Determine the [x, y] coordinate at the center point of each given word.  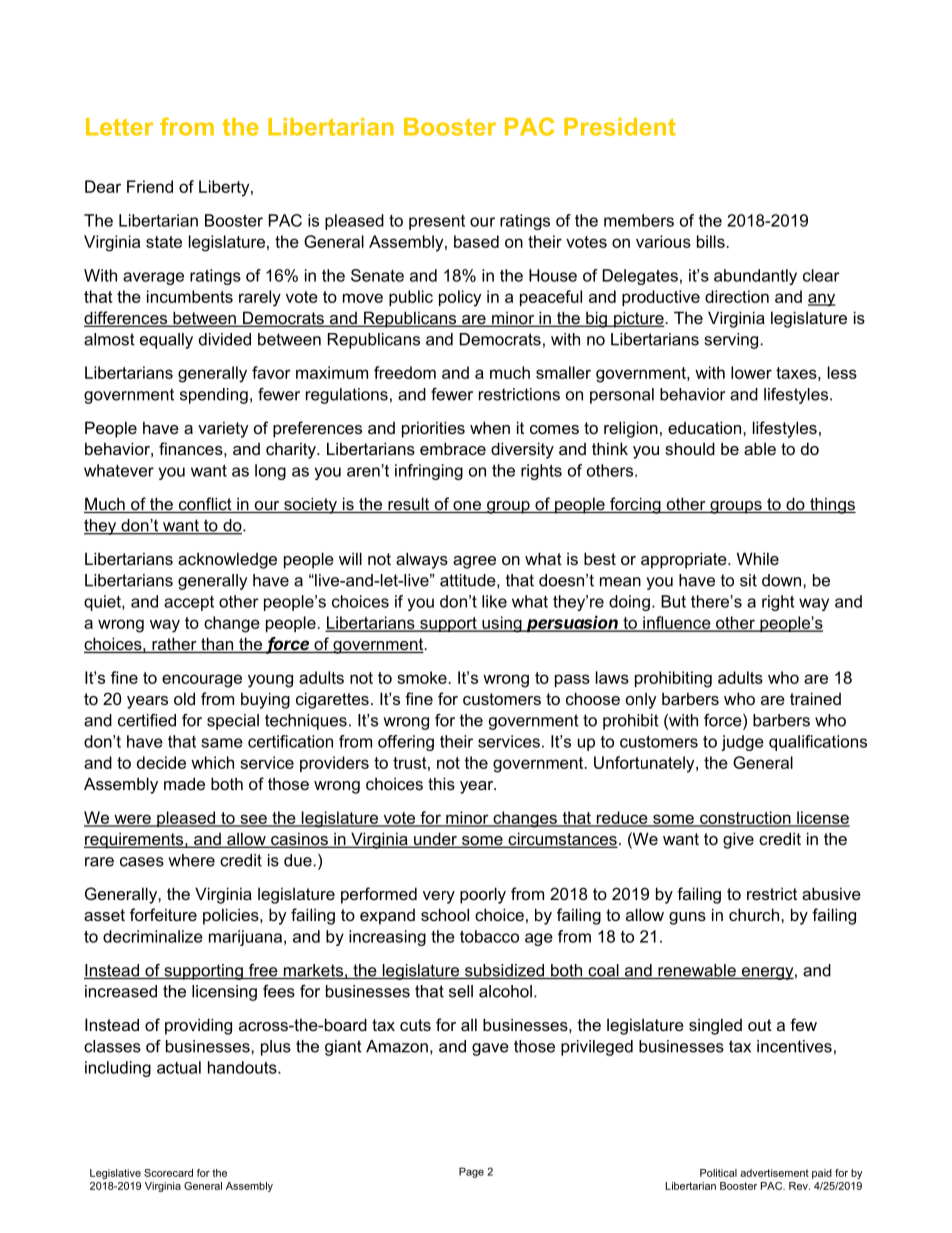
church [754, 914]
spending [214, 396]
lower [751, 372]
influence [677, 623]
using [502, 624]
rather [174, 645]
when [490, 427]
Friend [150, 186]
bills [712, 241]
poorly [483, 895]
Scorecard [168, 1173]
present [437, 222]
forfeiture [163, 914]
